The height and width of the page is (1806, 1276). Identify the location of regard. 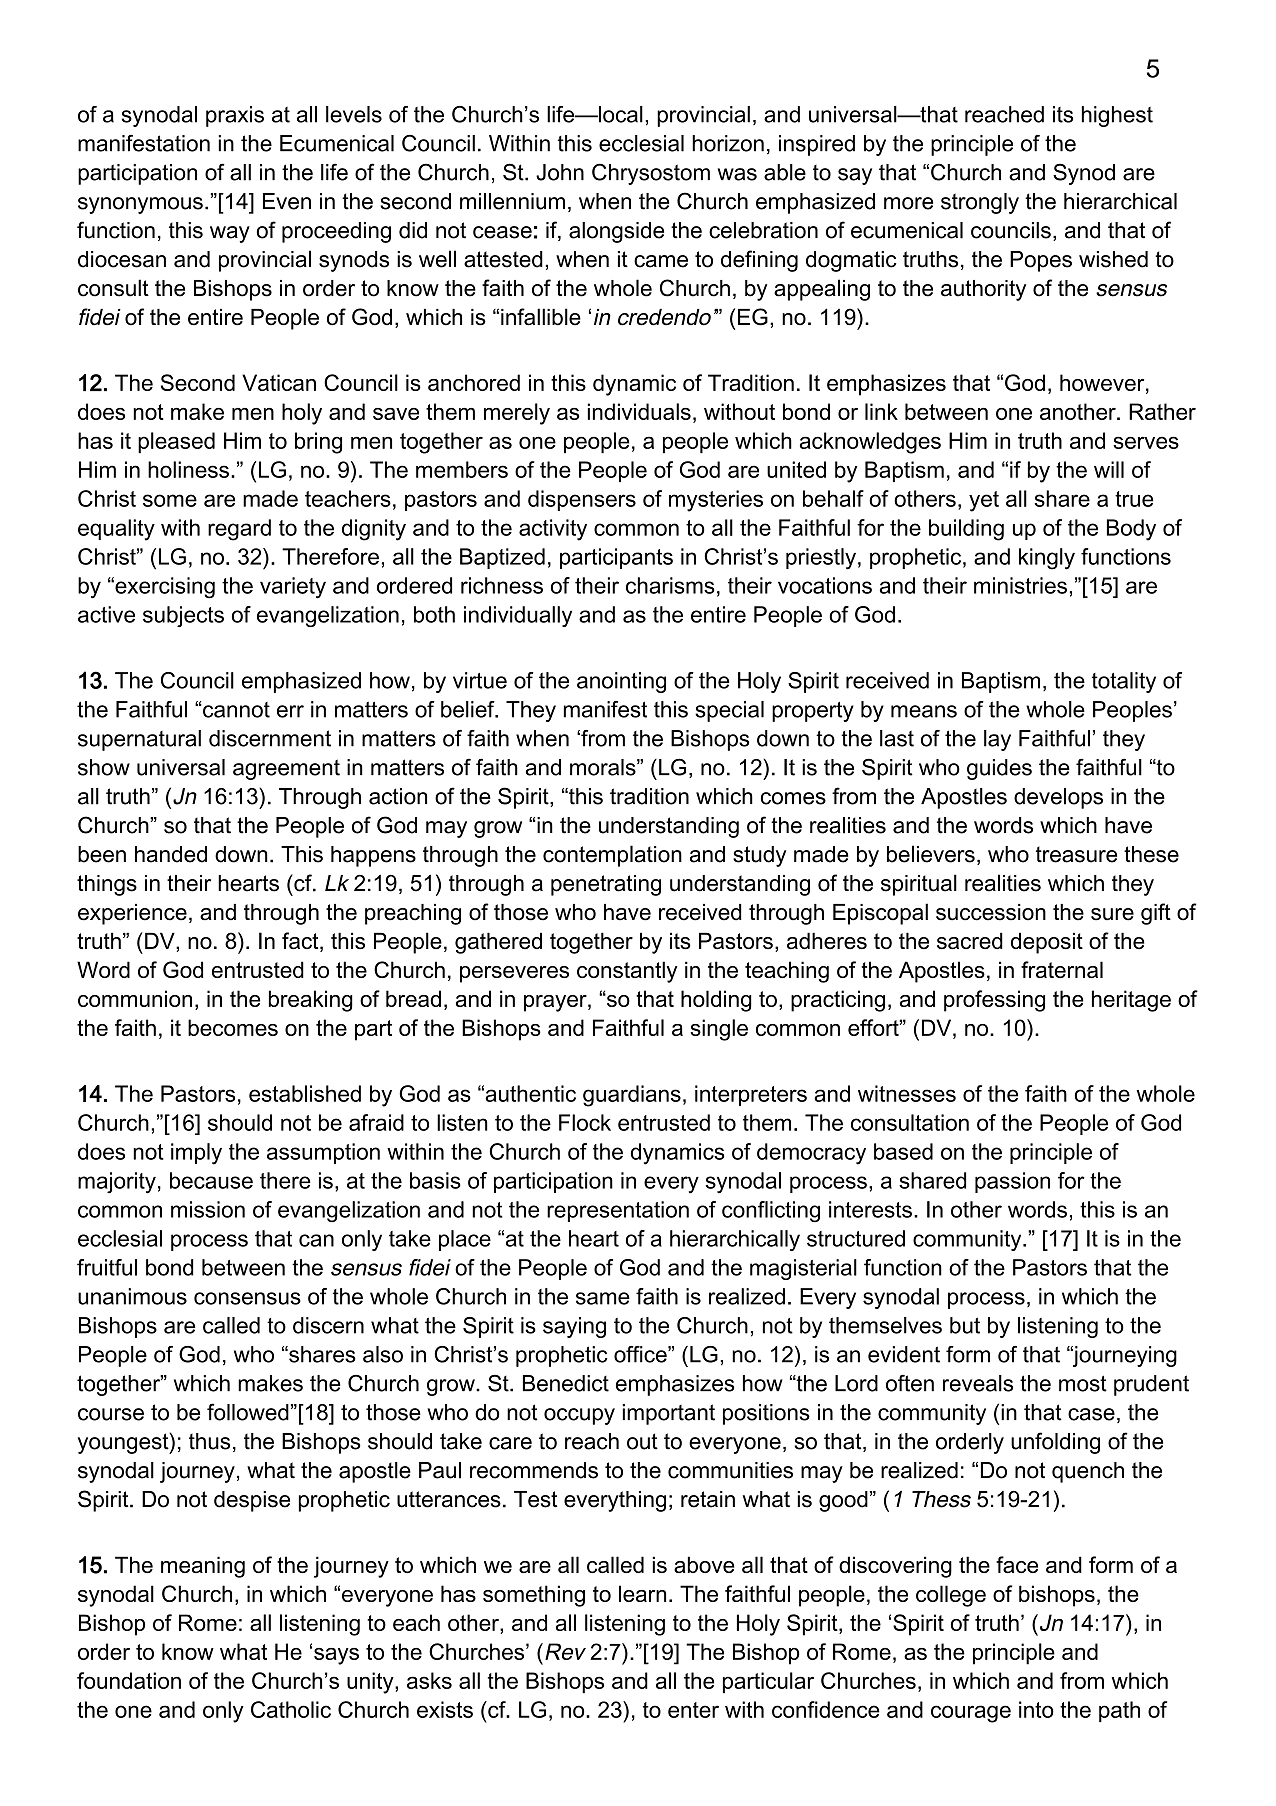
(239, 530).
